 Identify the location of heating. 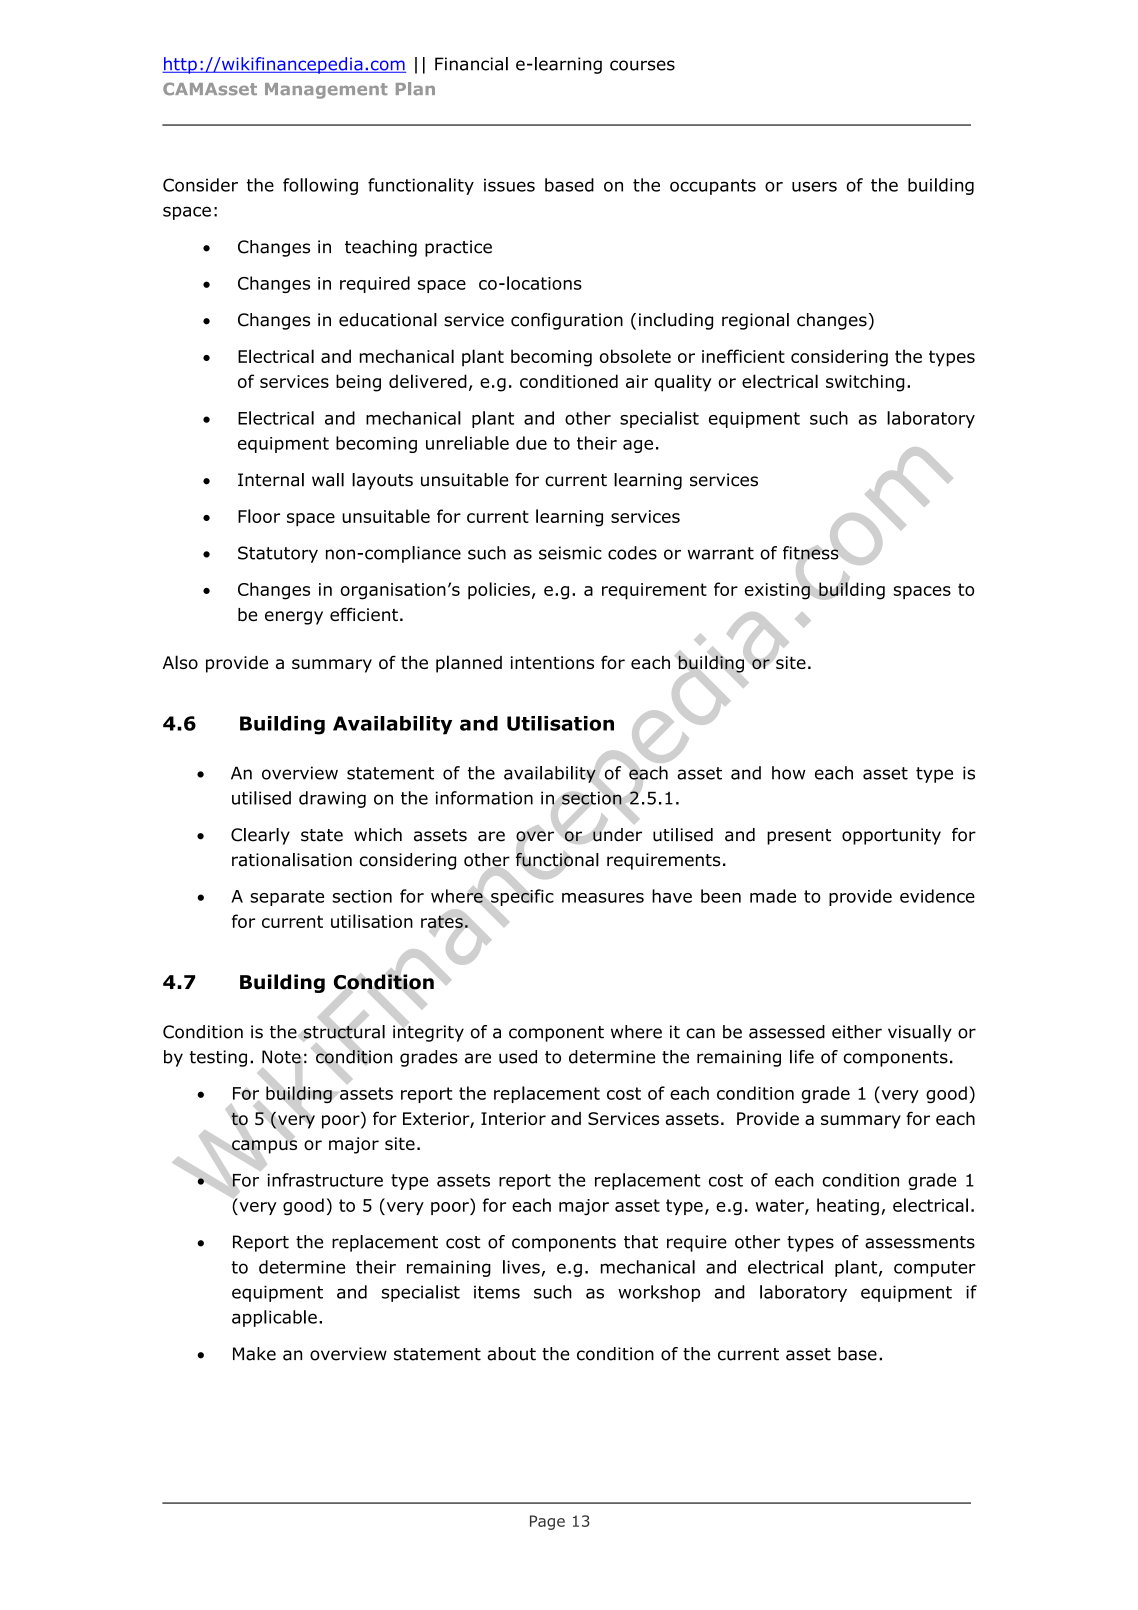
(848, 1207).
